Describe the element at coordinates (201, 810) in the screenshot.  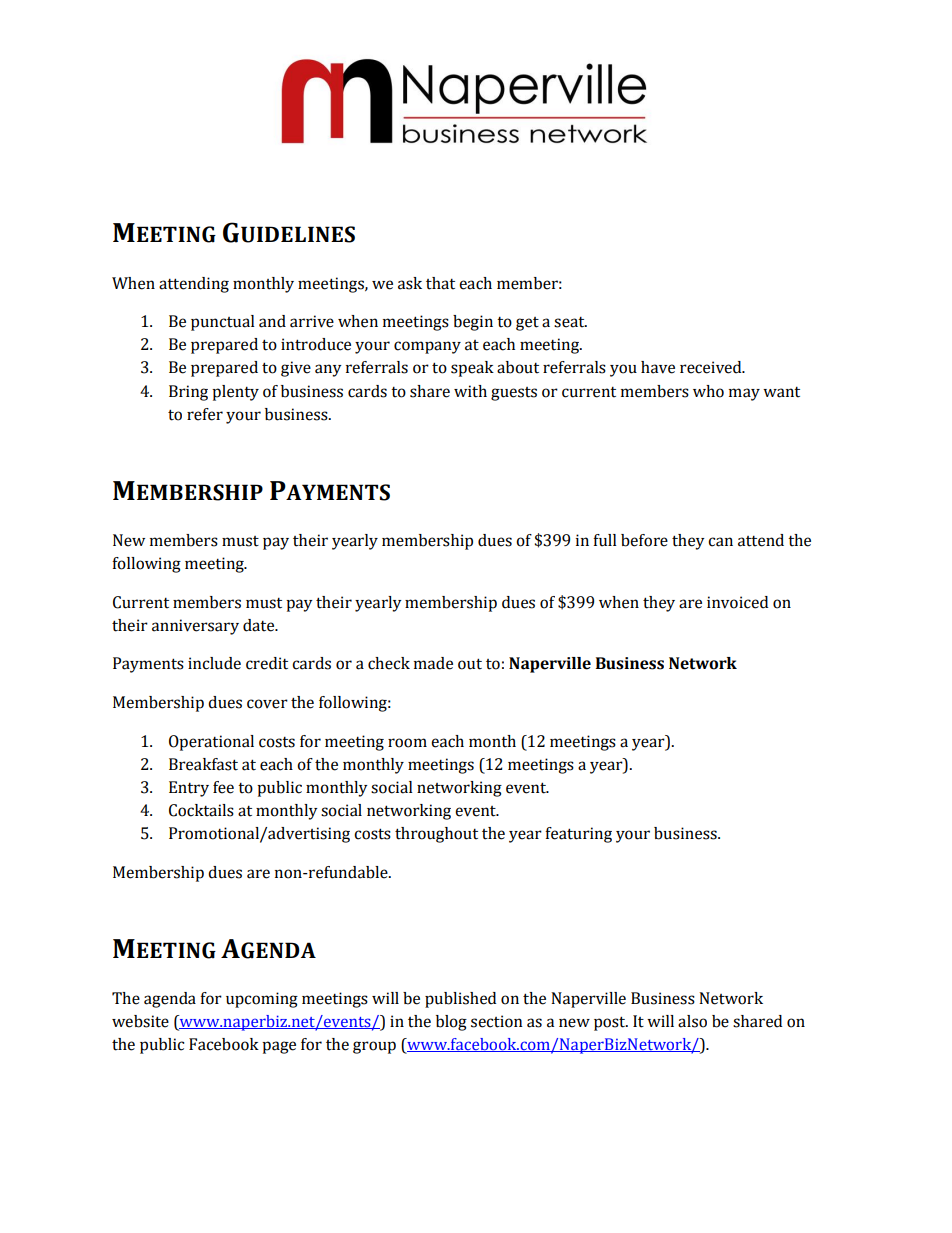
I see `Cocktails` at that location.
